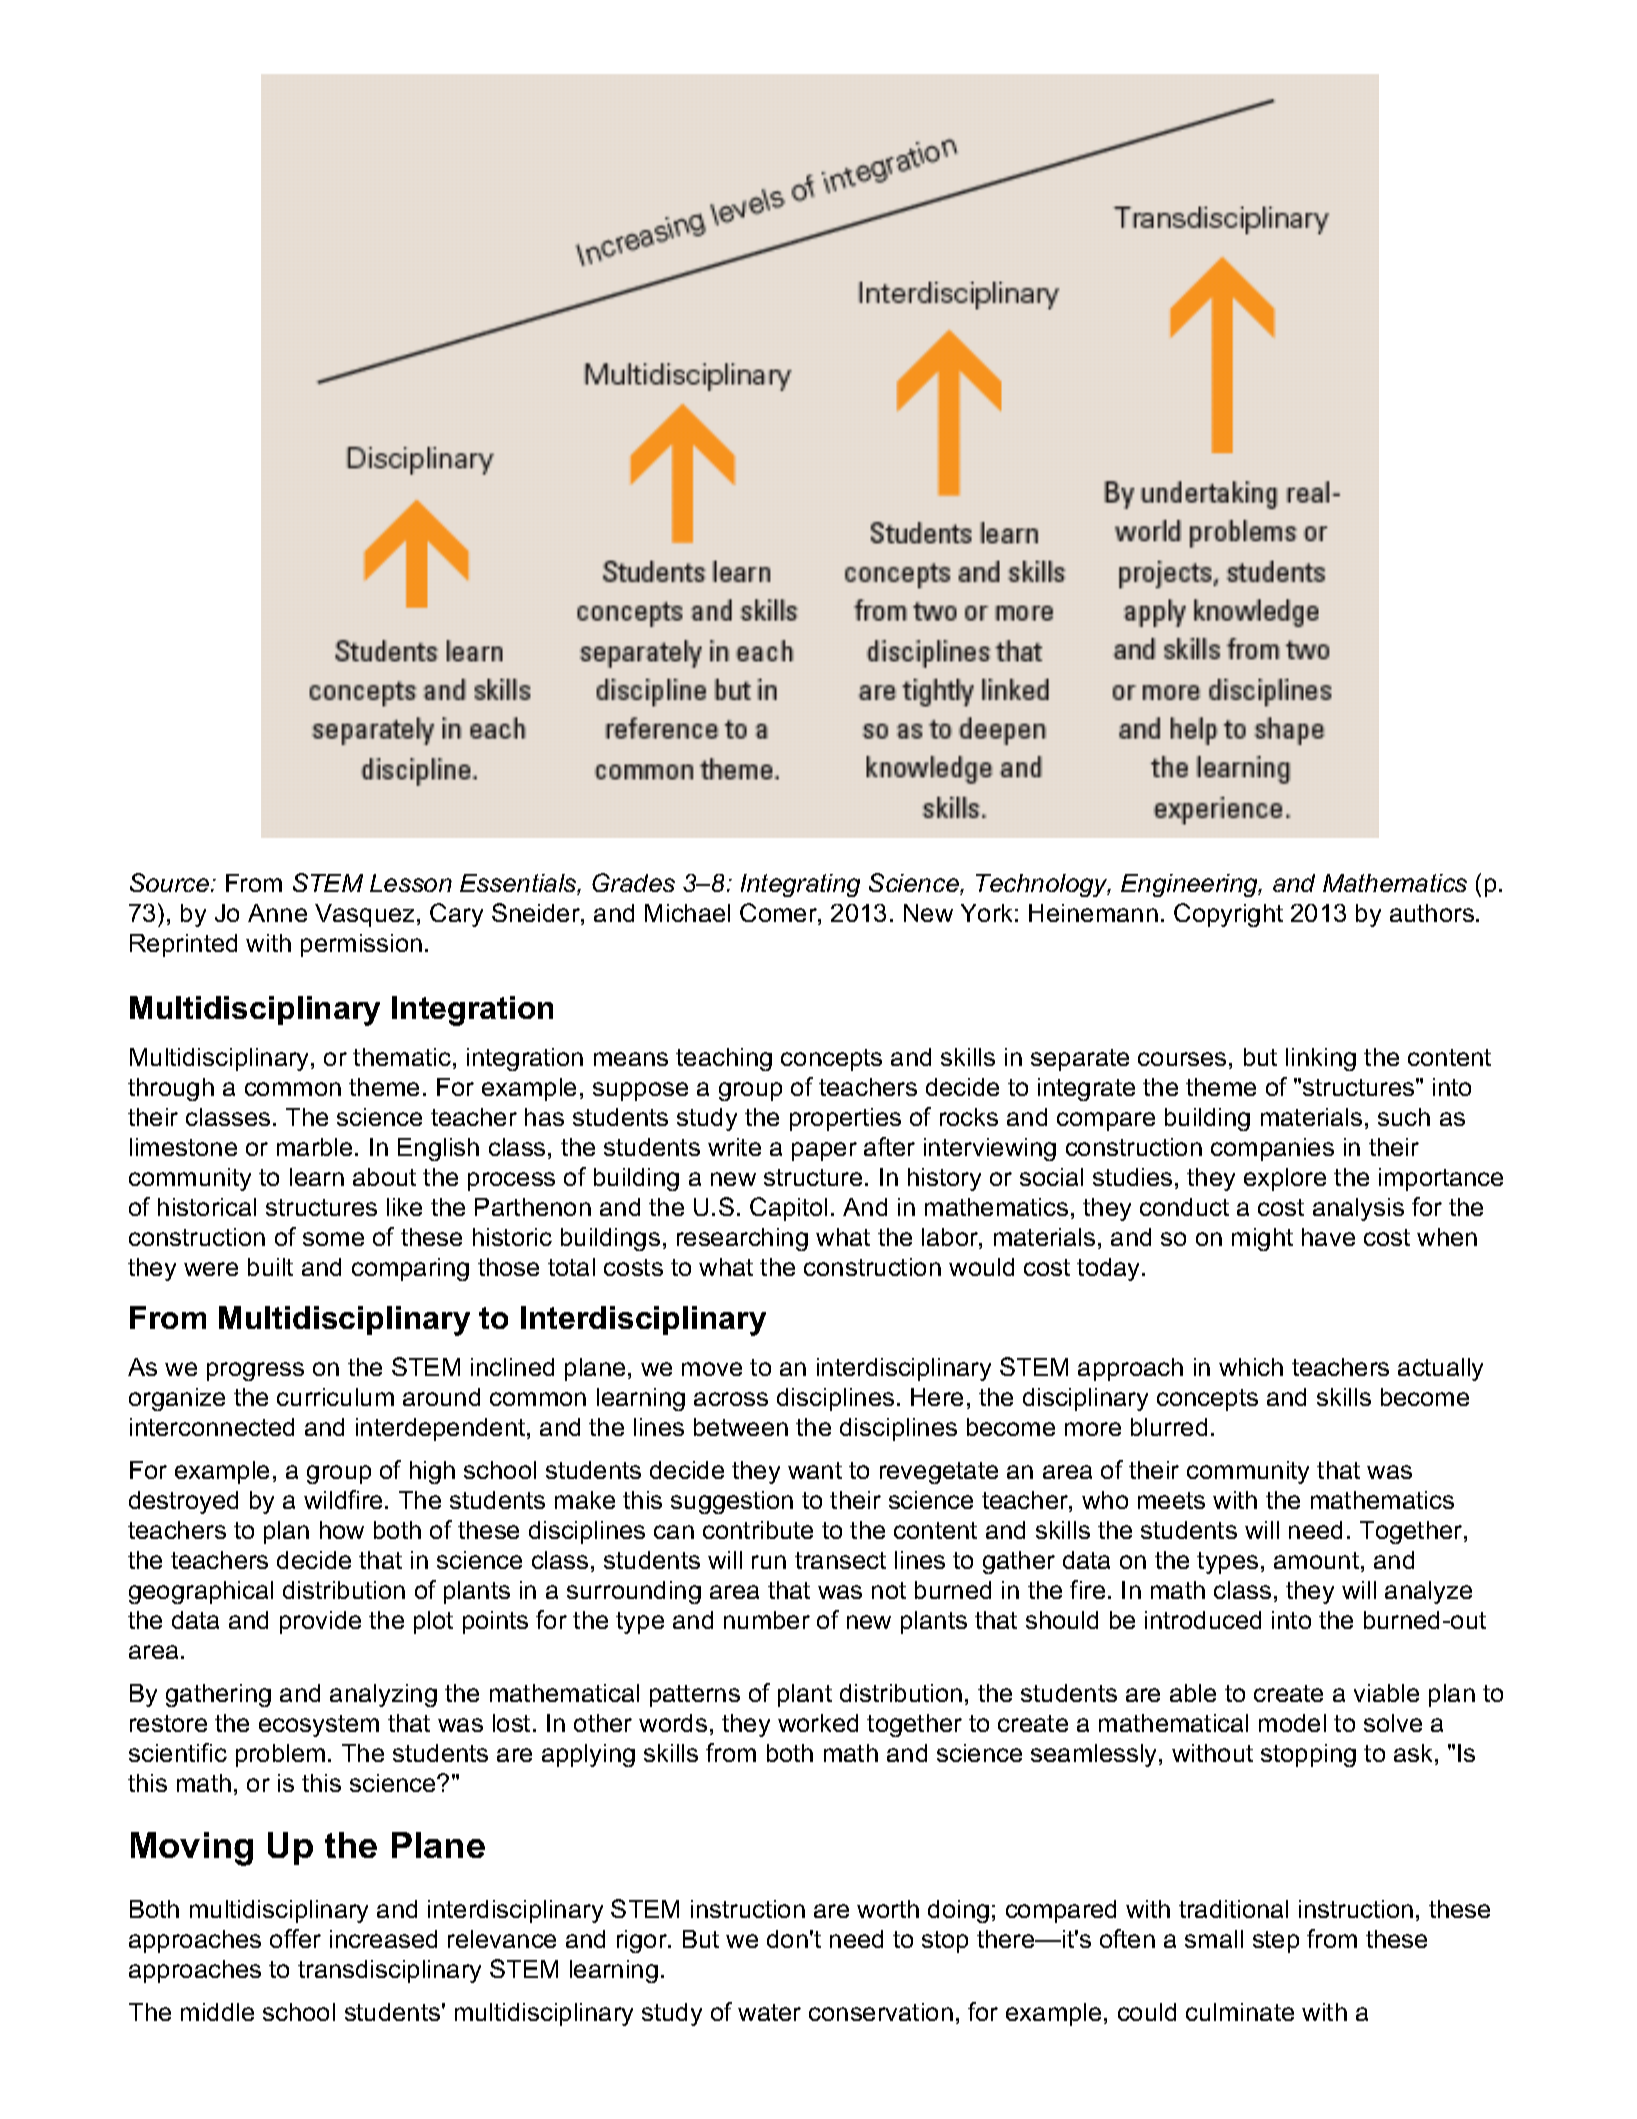 Image resolution: width=1637 pixels, height=2119 pixels. I want to click on Integrating, so click(800, 885).
